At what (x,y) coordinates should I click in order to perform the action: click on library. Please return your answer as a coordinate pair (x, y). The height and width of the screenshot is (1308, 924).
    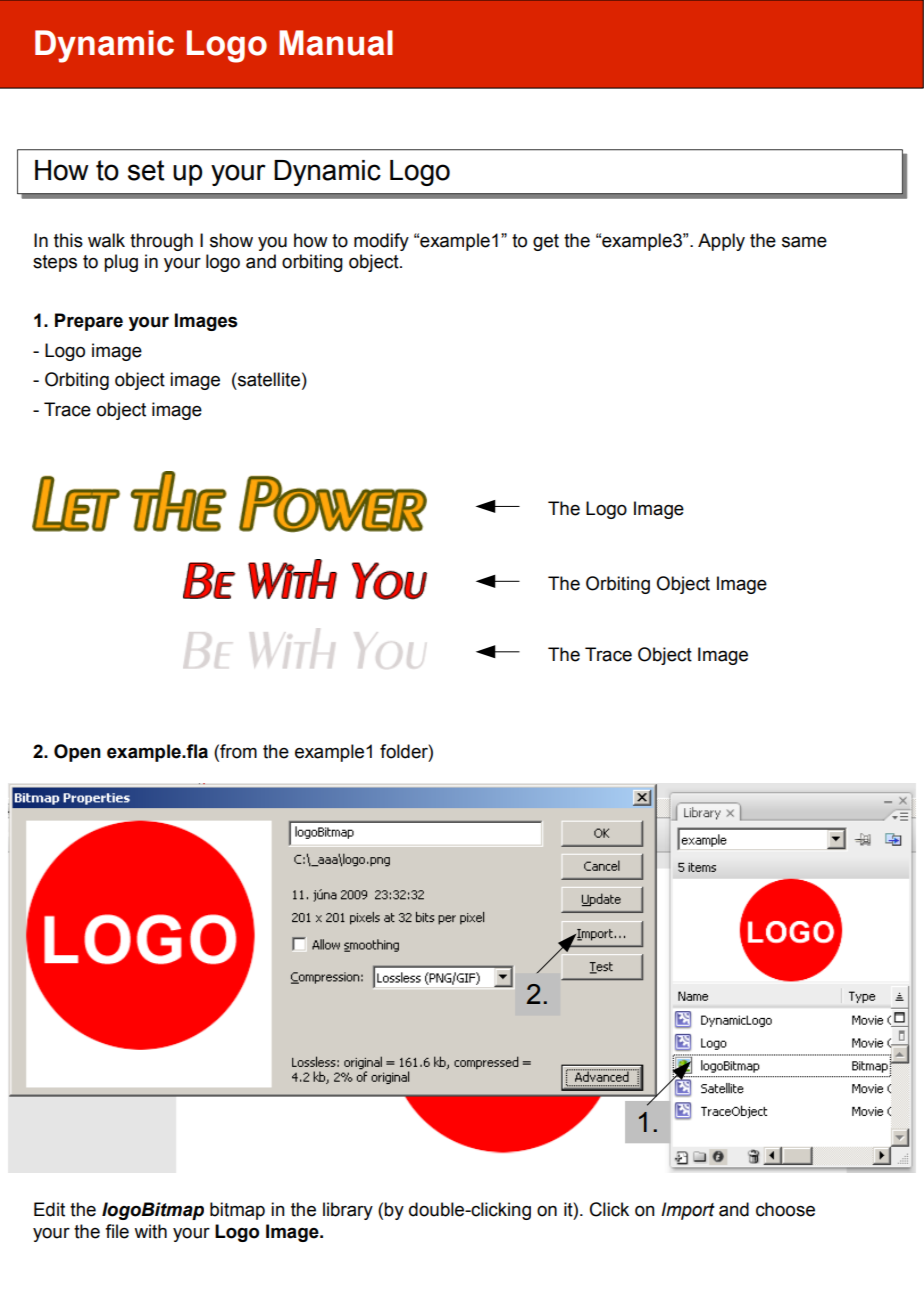
    Looking at the image, I should click on (348, 1211).
